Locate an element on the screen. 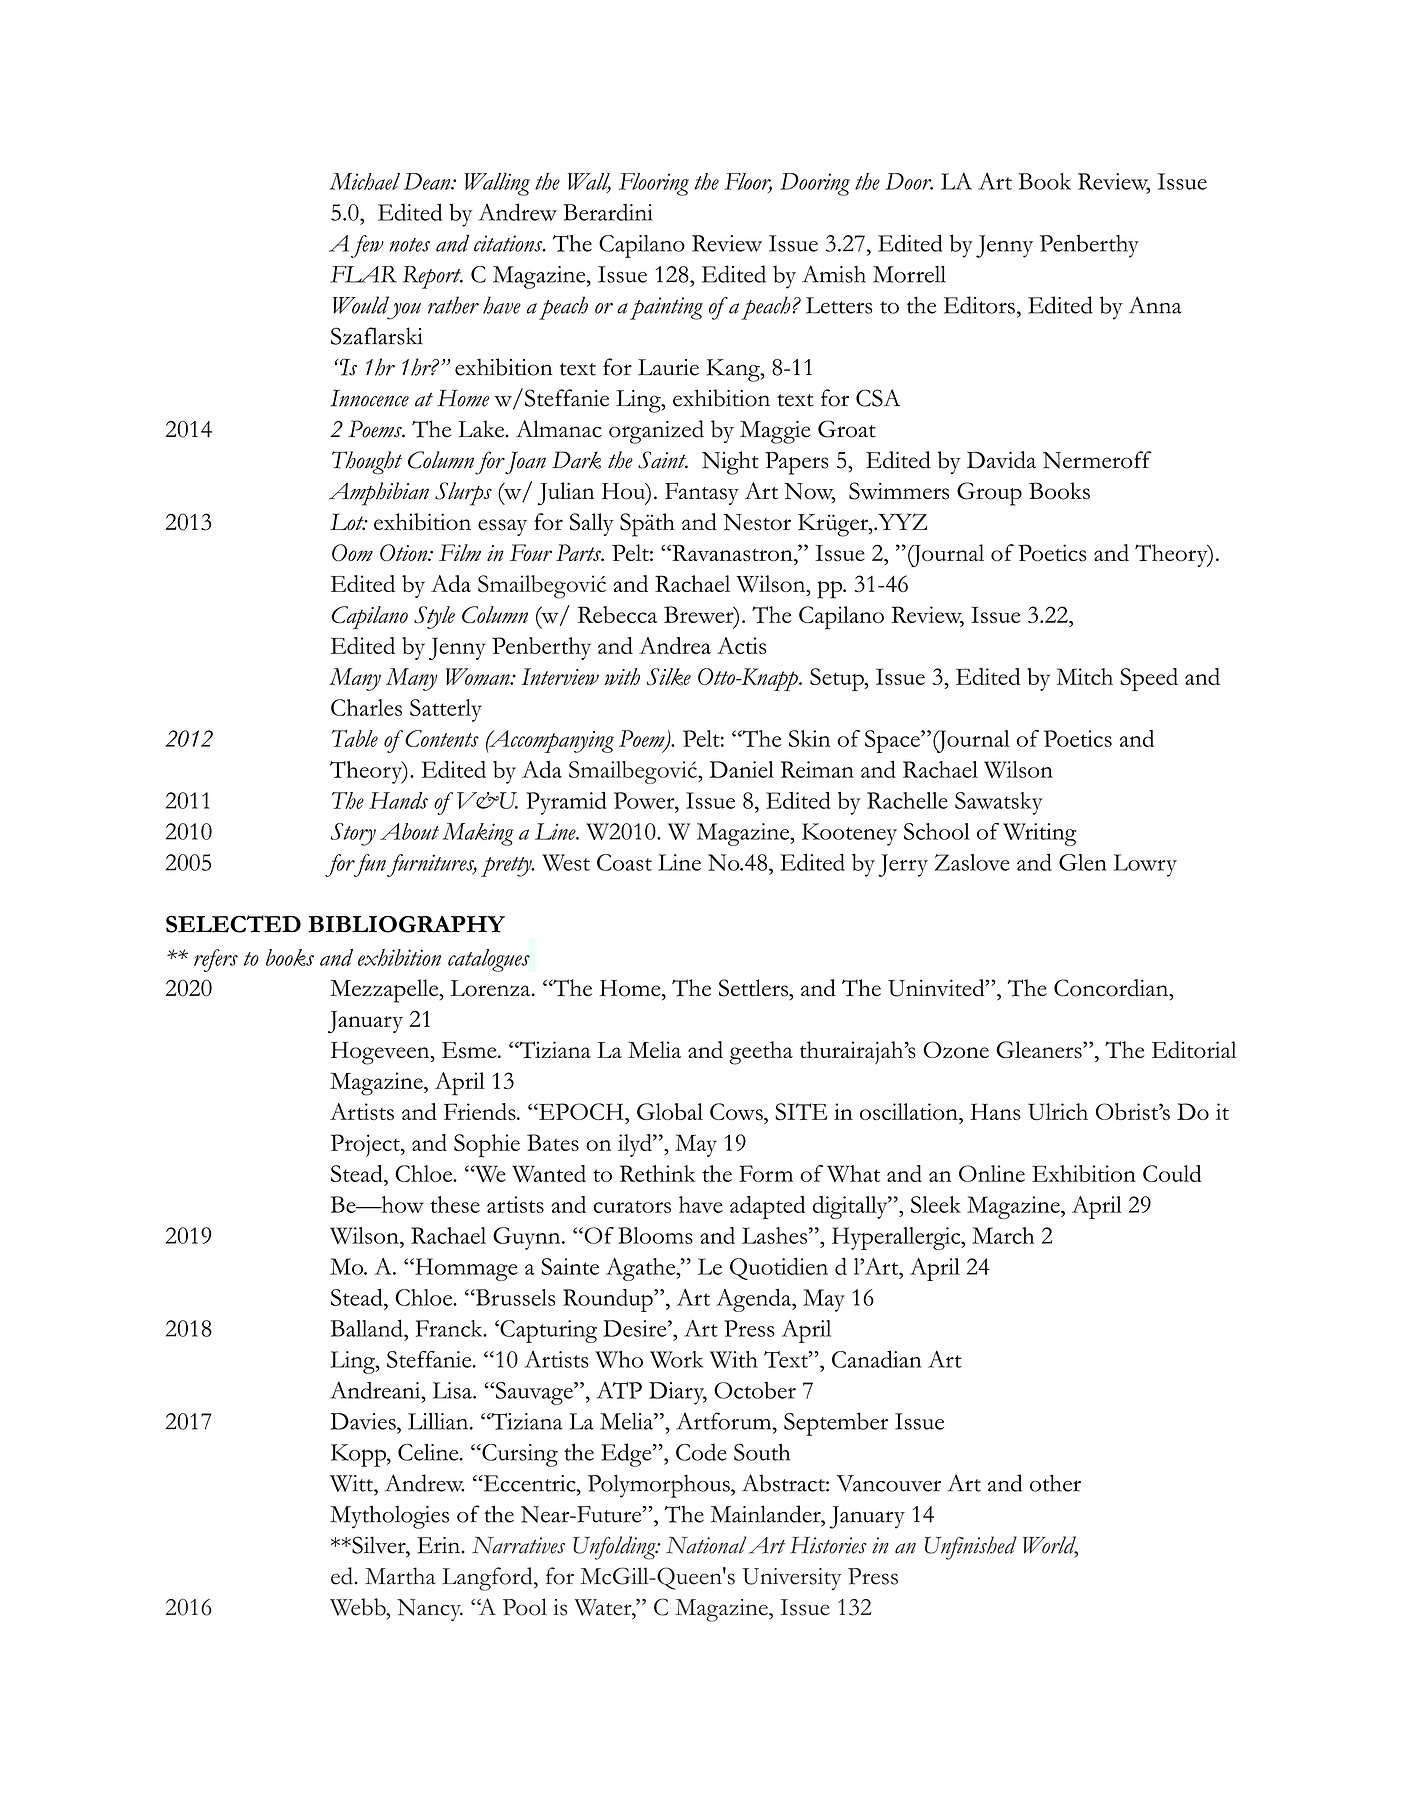  few is located at coordinates (367, 246).
